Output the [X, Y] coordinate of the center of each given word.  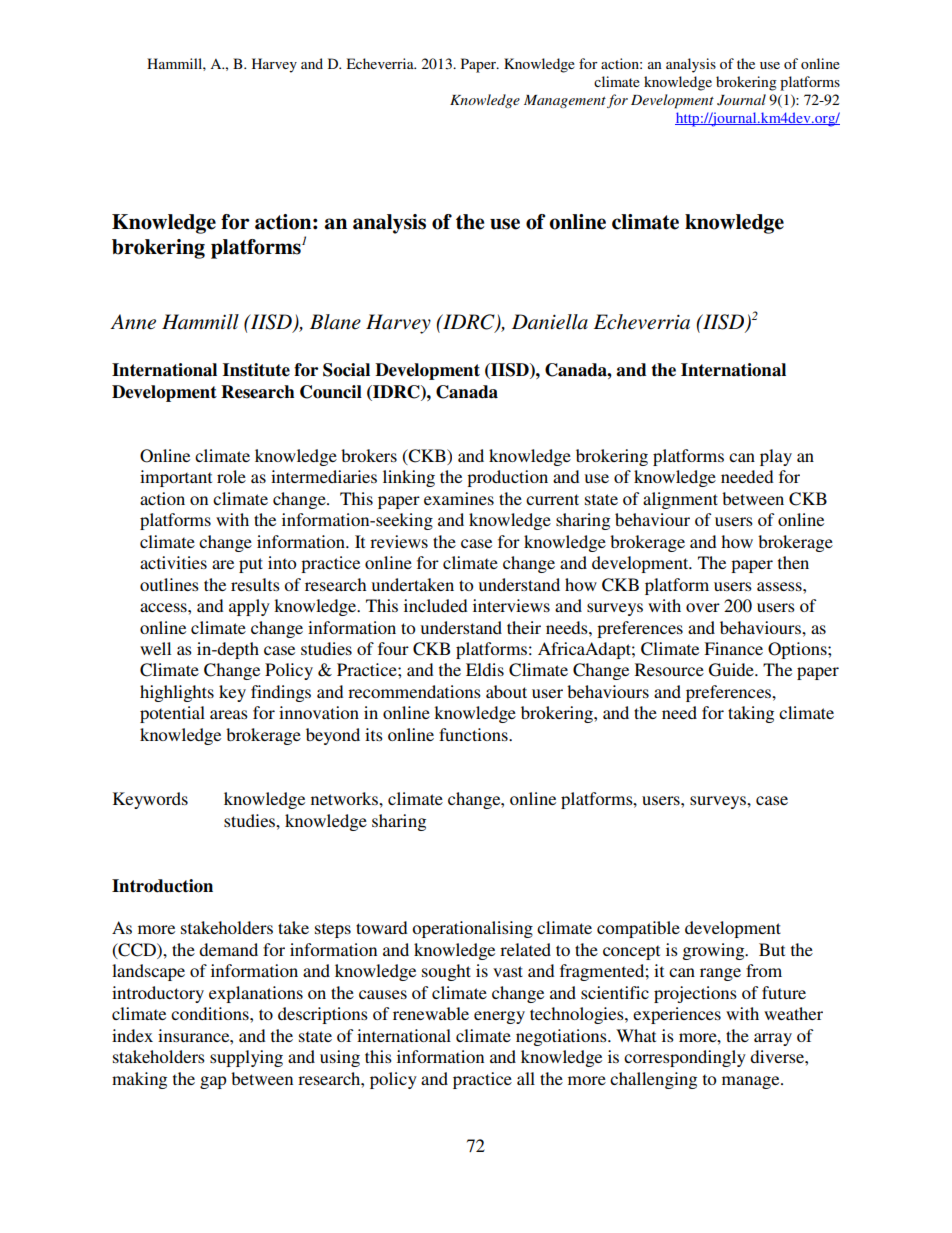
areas [229, 714]
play [776, 457]
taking [751, 714]
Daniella [550, 322]
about [506, 691]
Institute [256, 370]
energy [499, 1017]
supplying [246, 1058]
